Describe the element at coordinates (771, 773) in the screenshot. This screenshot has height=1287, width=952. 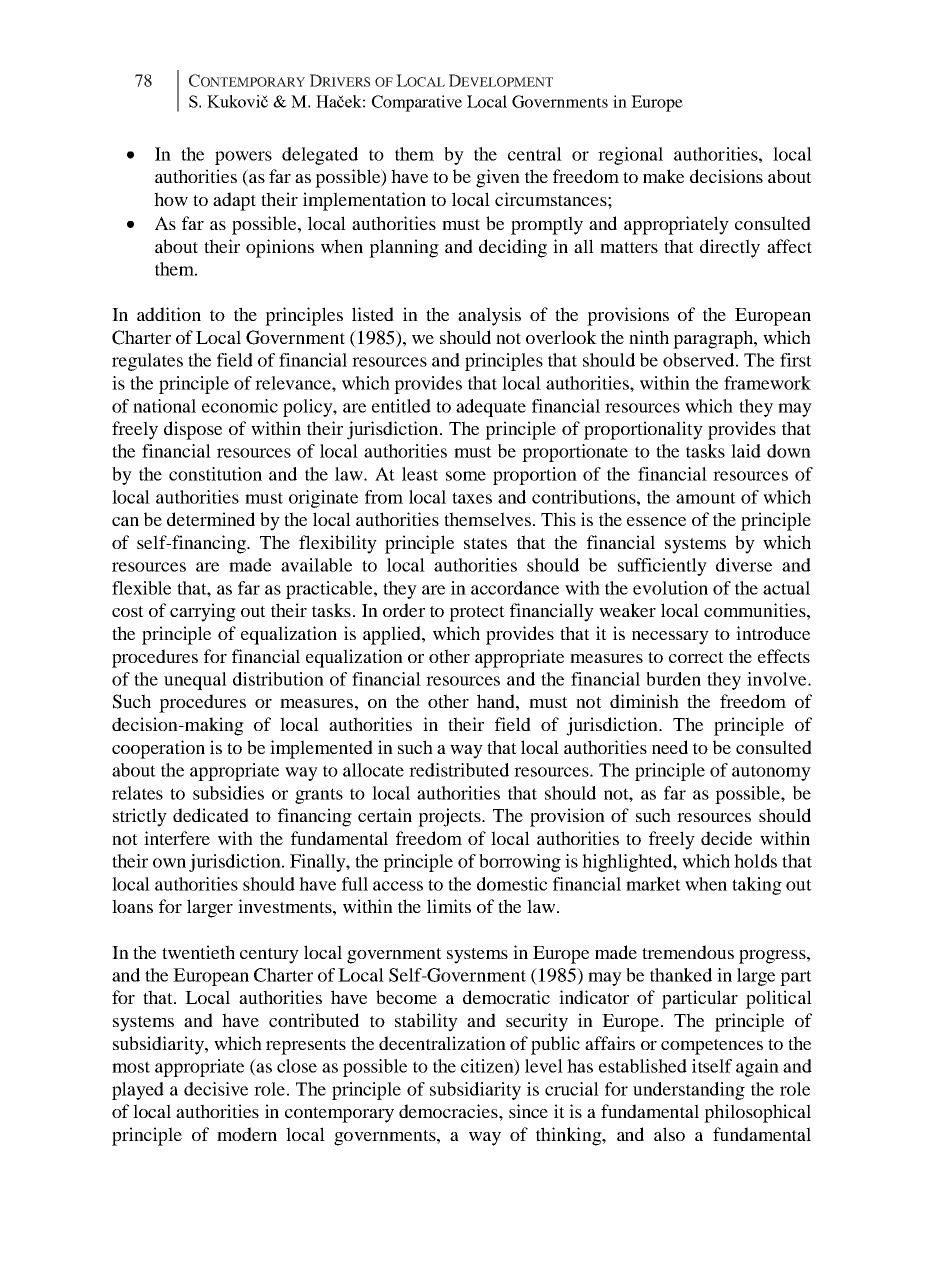
I see `autonomy` at that location.
